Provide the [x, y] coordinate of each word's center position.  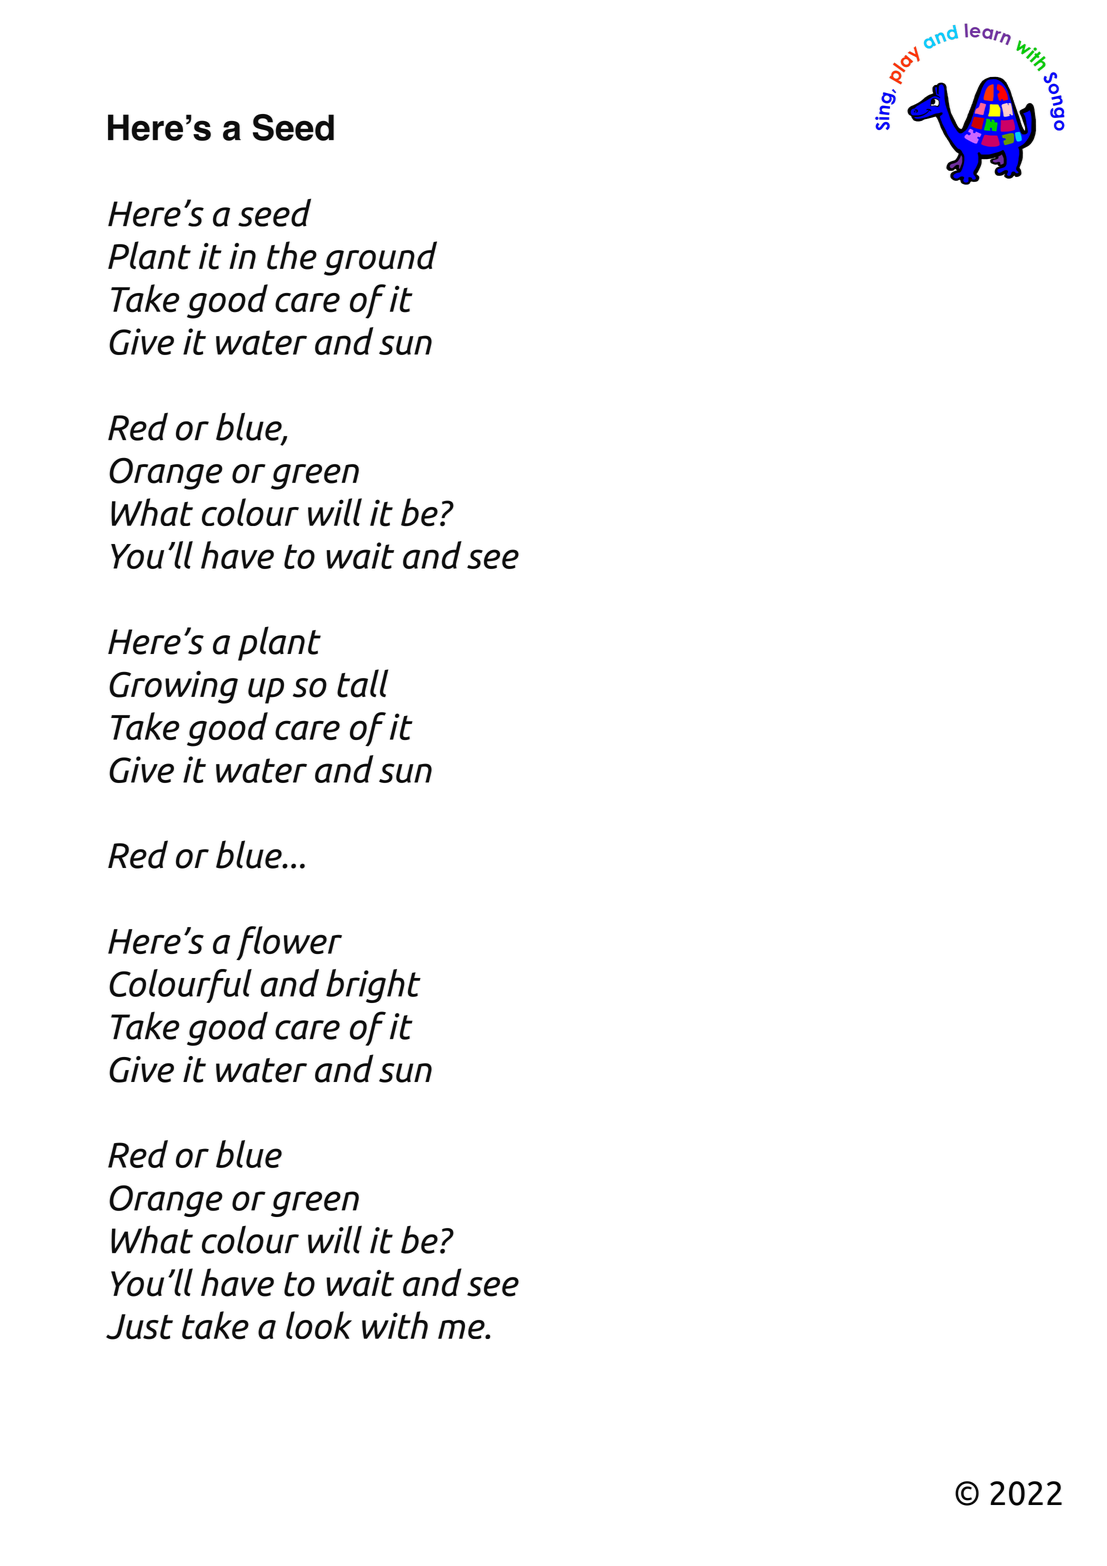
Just [139, 1327]
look [319, 1325]
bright [373, 986]
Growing [173, 687]
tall [362, 683]
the [292, 255]
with [395, 1325]
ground [380, 258]
